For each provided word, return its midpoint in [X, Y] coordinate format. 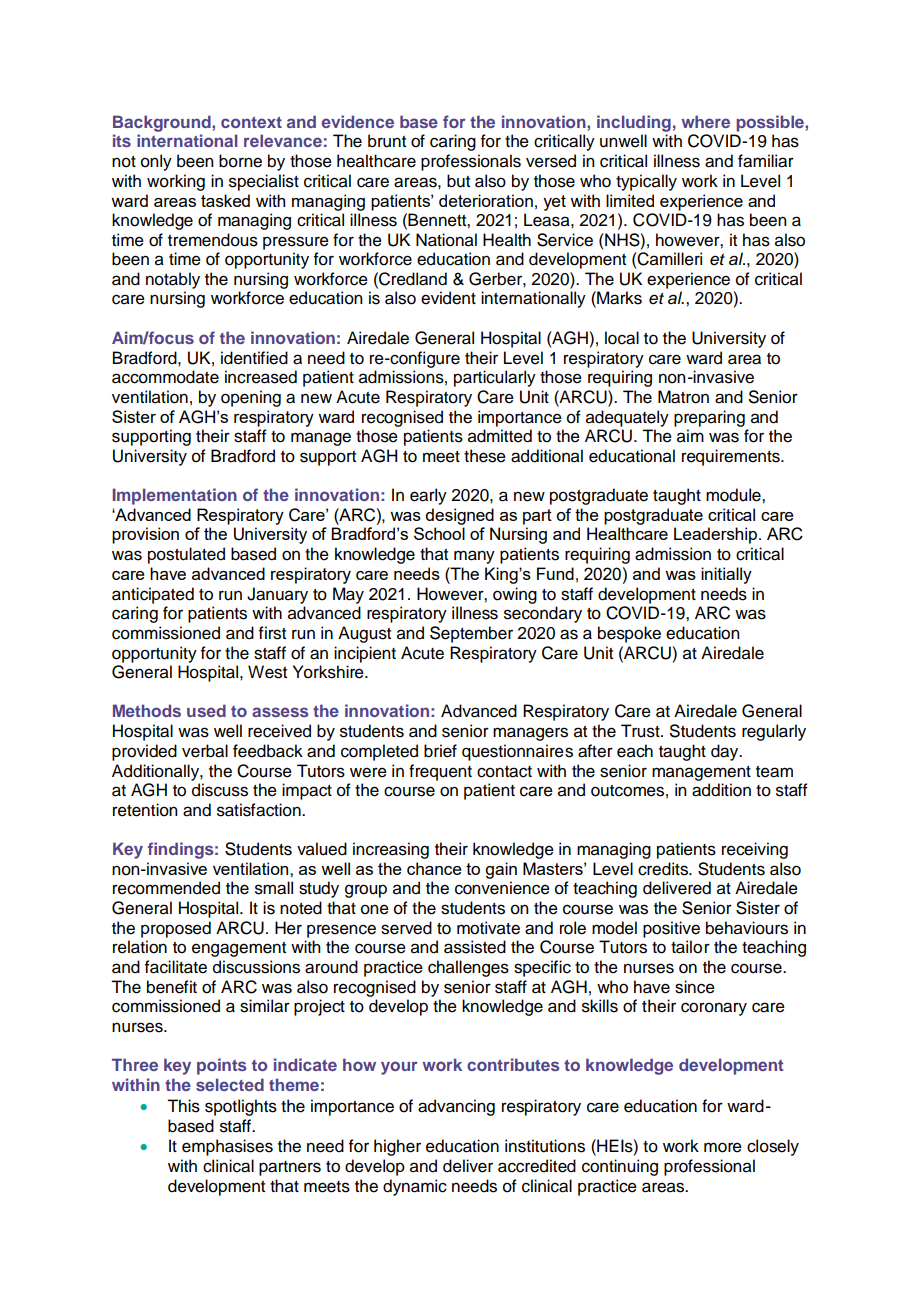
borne [240, 161]
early [428, 496]
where [705, 121]
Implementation [175, 496]
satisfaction [260, 810]
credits [664, 869]
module [734, 495]
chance [434, 868]
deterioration [486, 200]
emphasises [227, 1147]
